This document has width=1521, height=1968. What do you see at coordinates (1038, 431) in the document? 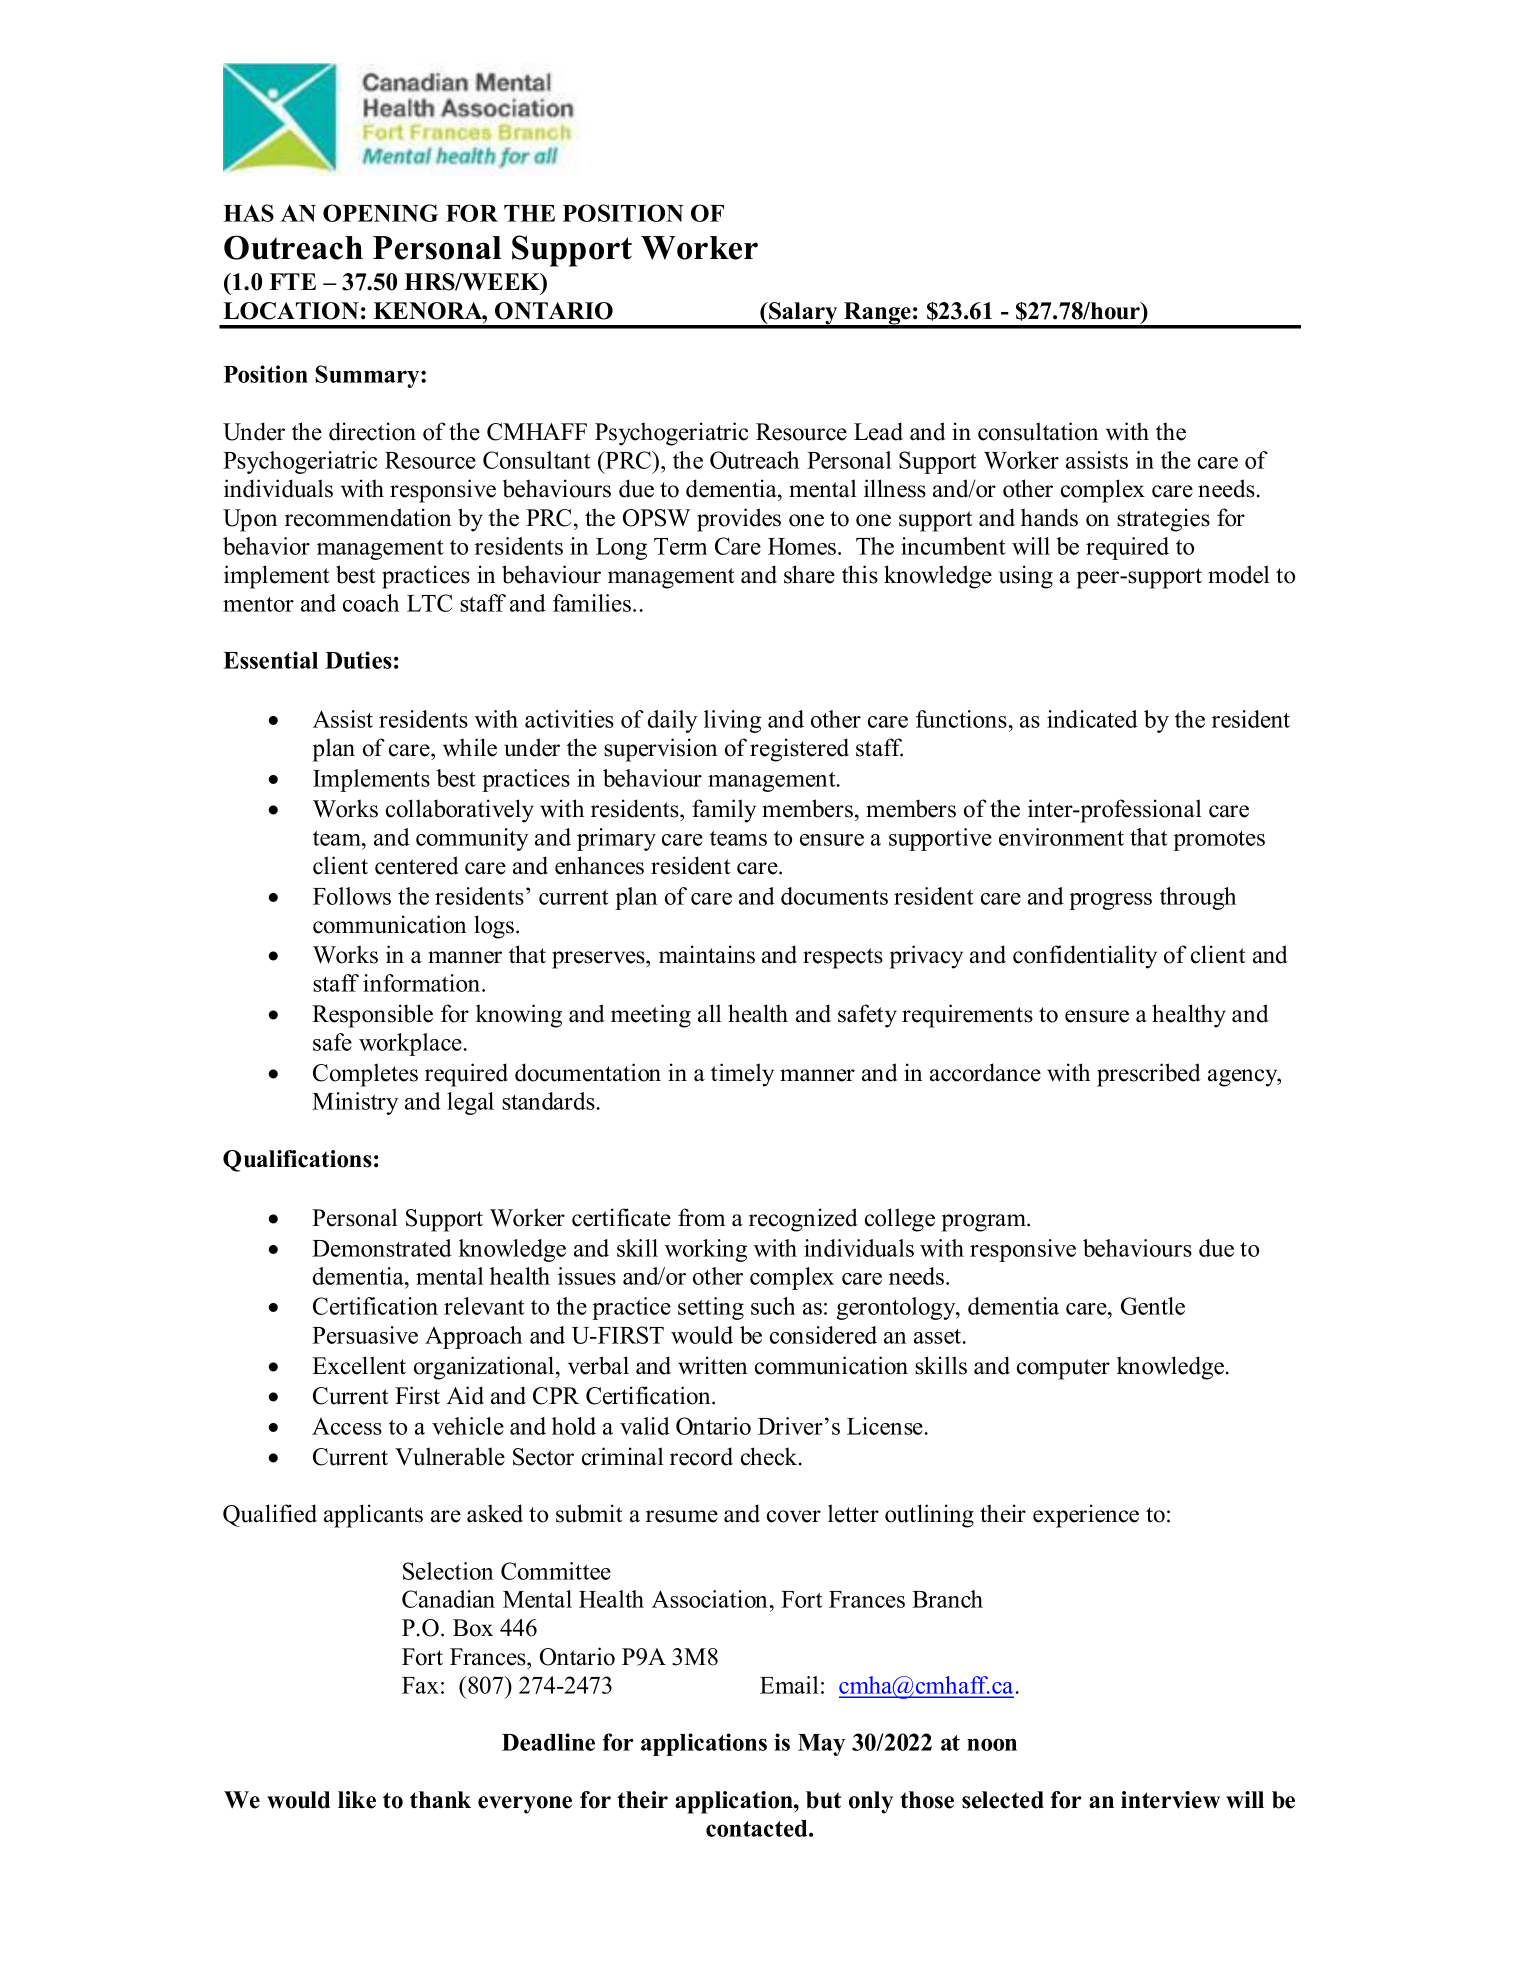
I see `consultation` at bounding box center [1038, 431].
